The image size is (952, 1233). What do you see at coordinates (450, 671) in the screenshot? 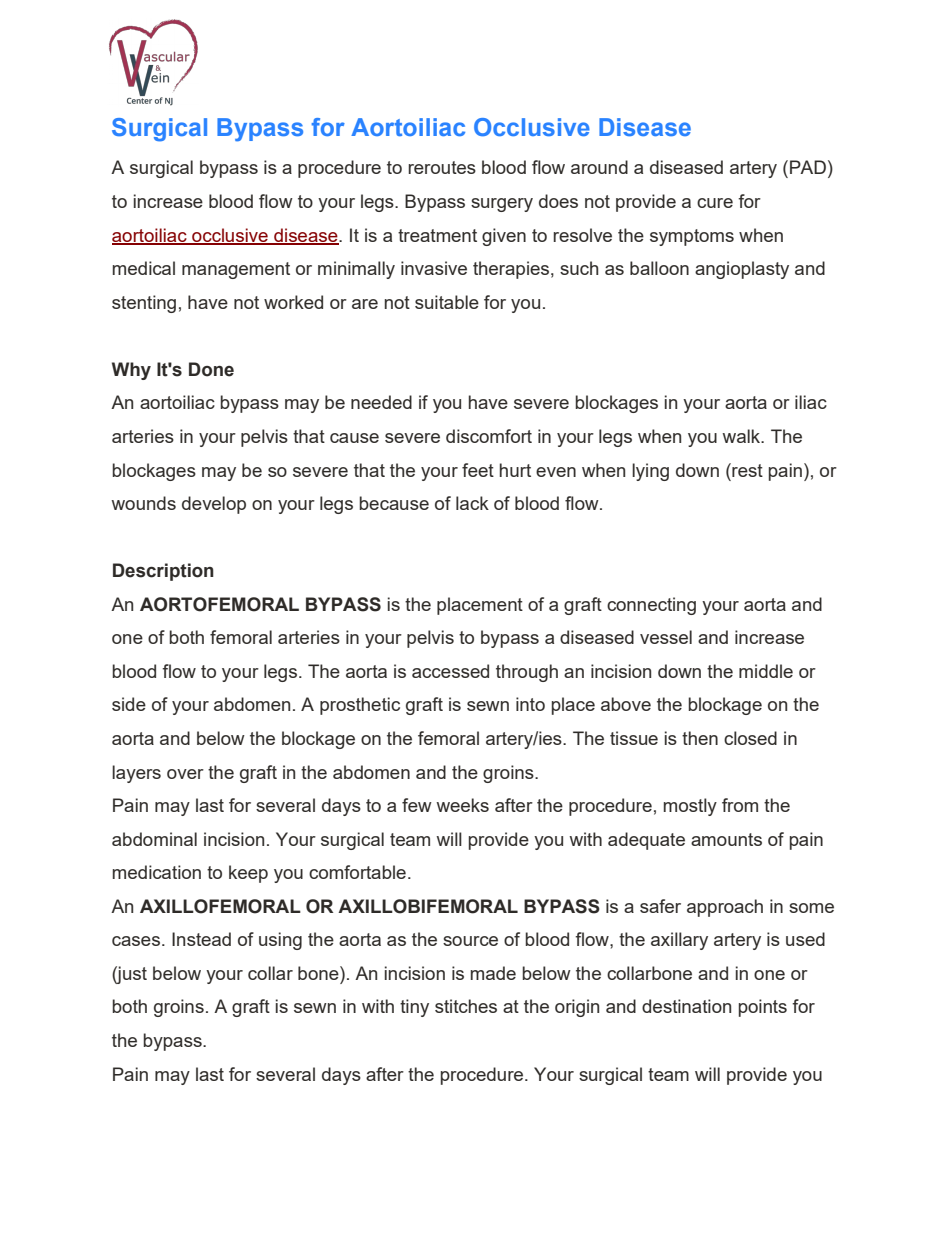
I see `accessed` at bounding box center [450, 671].
